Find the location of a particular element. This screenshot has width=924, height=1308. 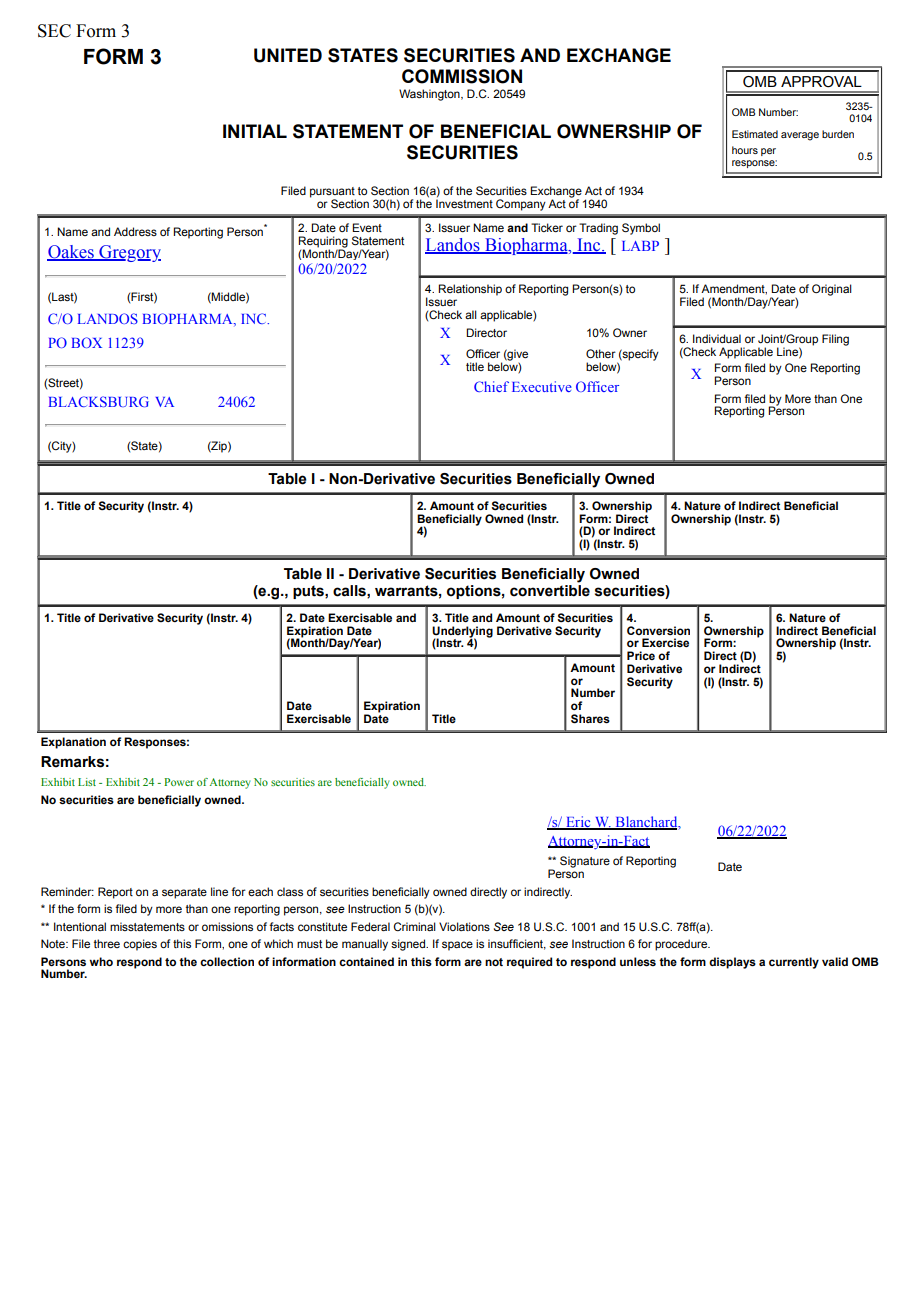

space is located at coordinates (457, 946).
